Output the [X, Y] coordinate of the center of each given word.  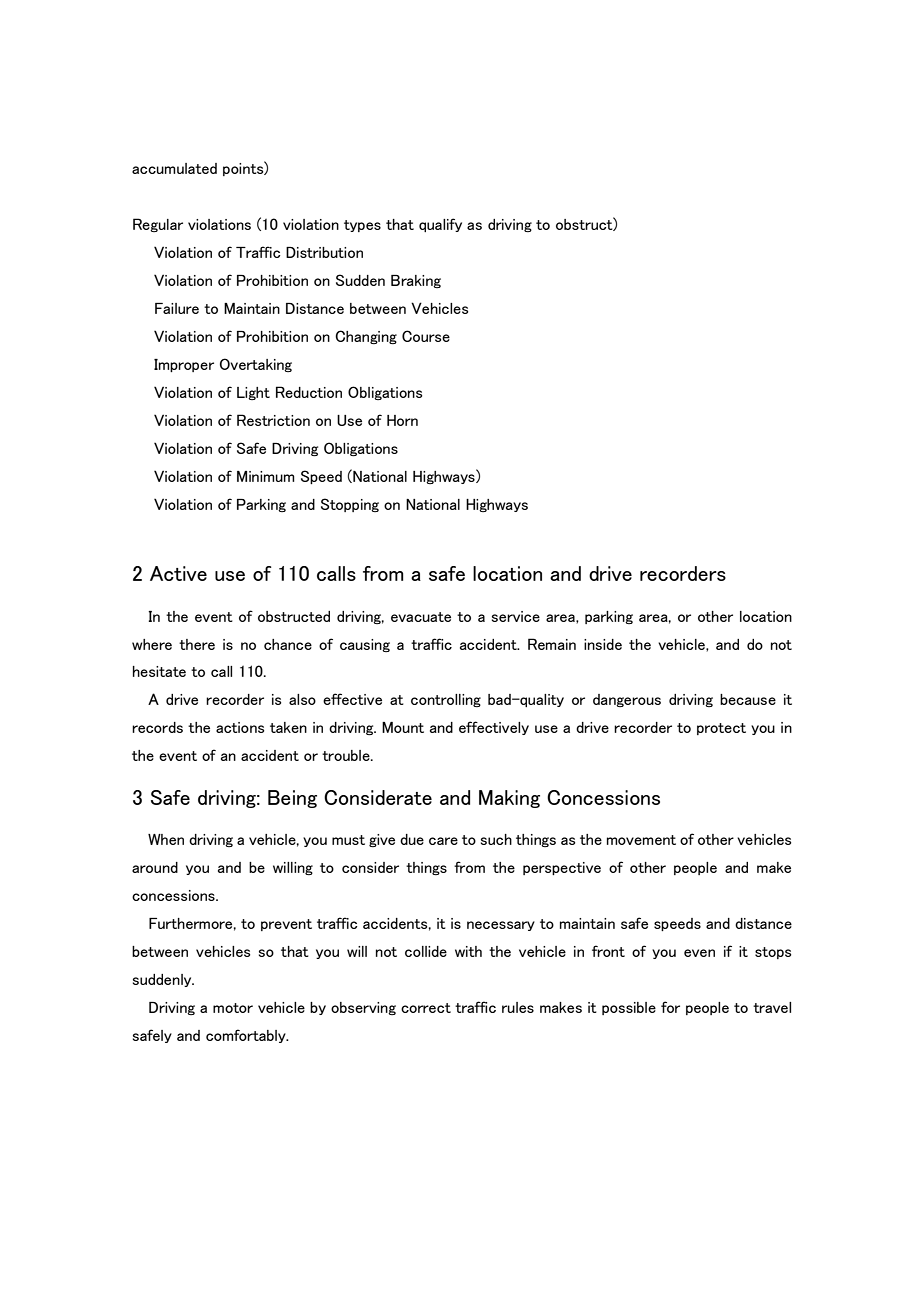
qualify [440, 225]
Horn [402, 420]
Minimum [266, 476]
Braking [416, 281]
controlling [446, 700]
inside [603, 644]
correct [426, 1008]
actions [240, 727]
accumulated [174, 168]
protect [721, 729]
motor [233, 1008]
